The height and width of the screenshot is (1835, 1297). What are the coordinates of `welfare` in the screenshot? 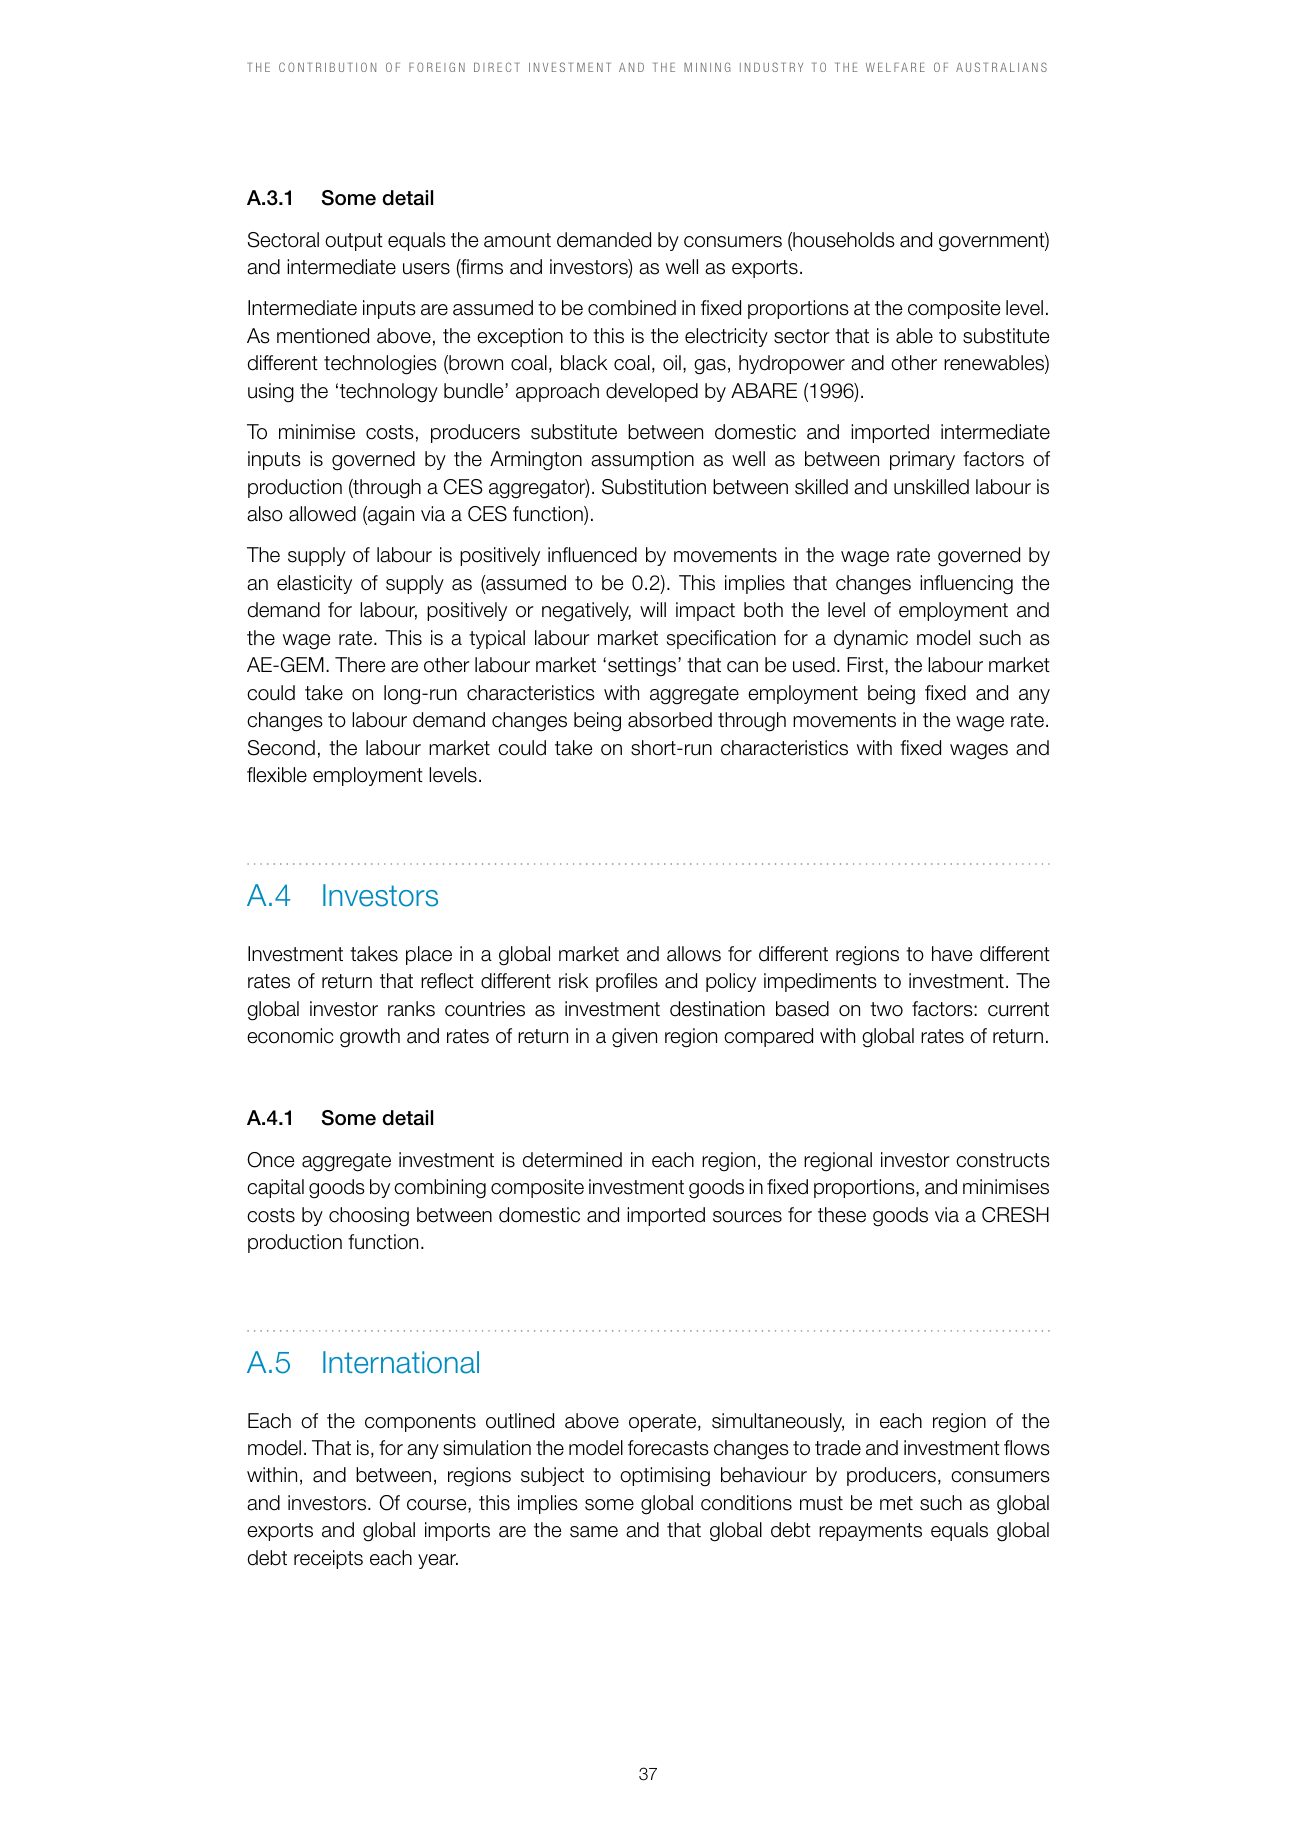 It's located at (895, 67).
